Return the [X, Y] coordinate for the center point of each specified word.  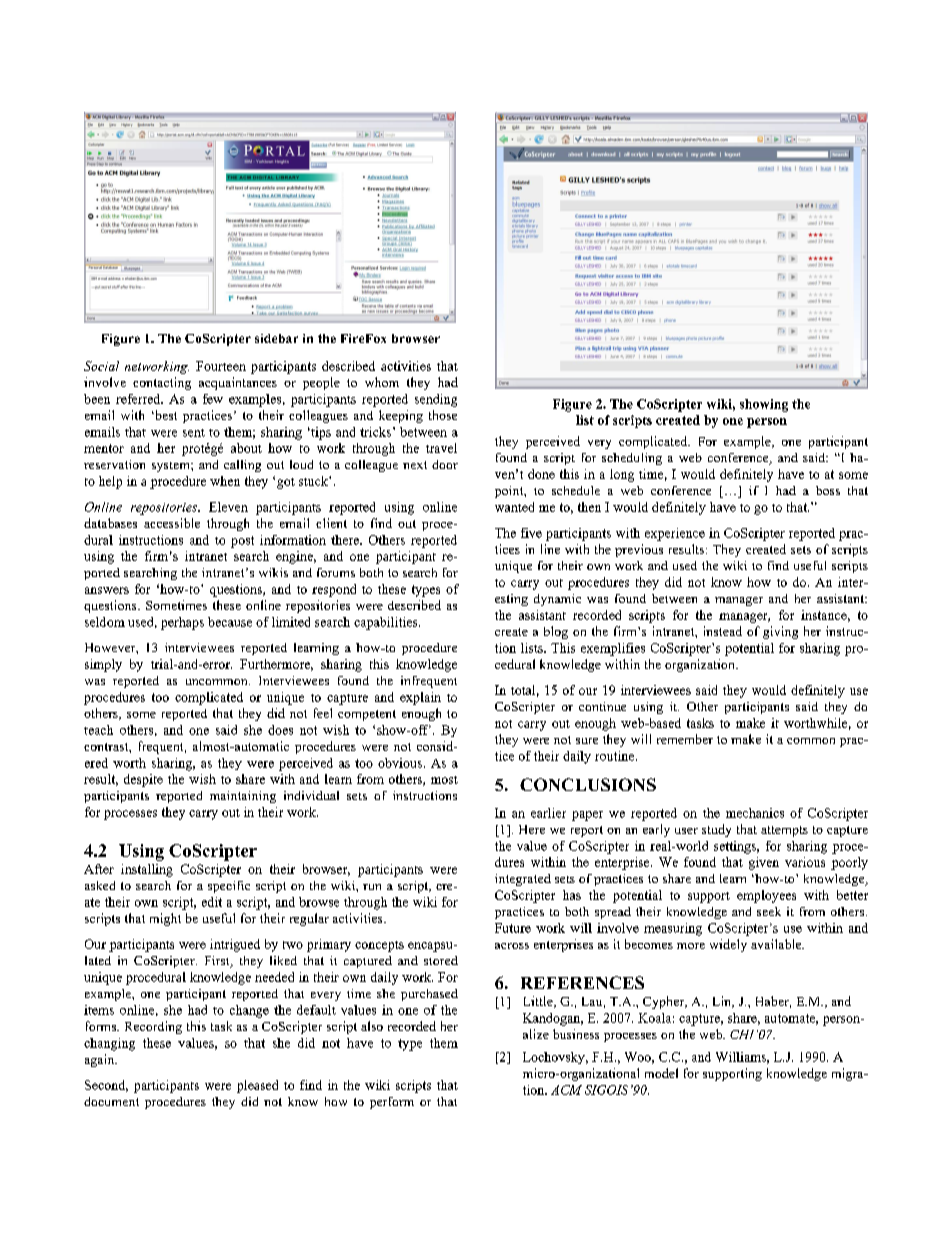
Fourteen [221, 366]
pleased [257, 1086]
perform [392, 1103]
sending [436, 400]
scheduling [632, 459]
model [661, 1073]
